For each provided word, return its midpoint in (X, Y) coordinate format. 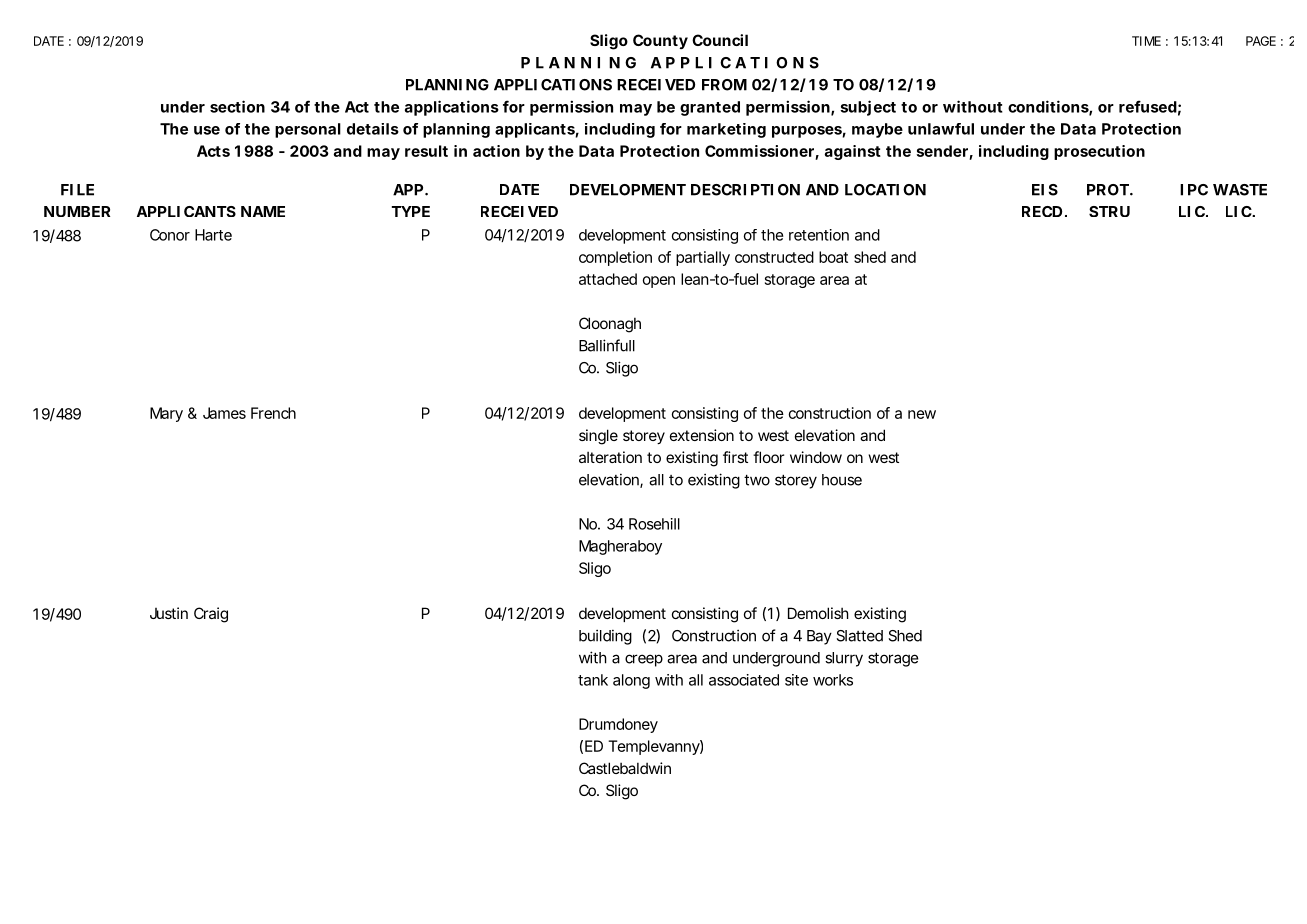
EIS (1045, 190)
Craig (211, 615)
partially (703, 258)
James (224, 413)
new (922, 414)
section (237, 106)
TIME (1146, 41)
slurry (844, 659)
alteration (610, 457)
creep (644, 660)
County (660, 41)
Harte (213, 235)
